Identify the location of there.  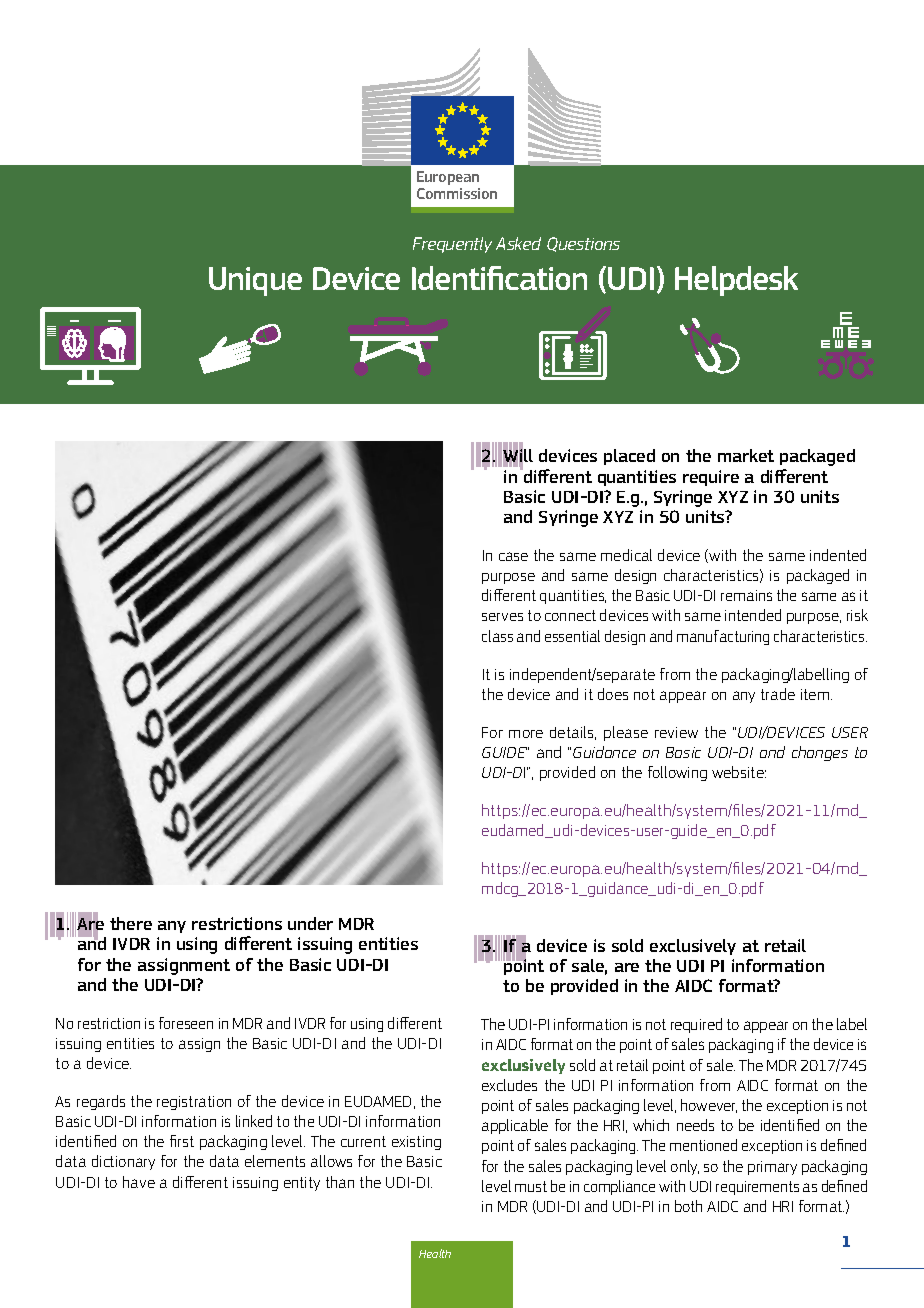
(131, 923).
